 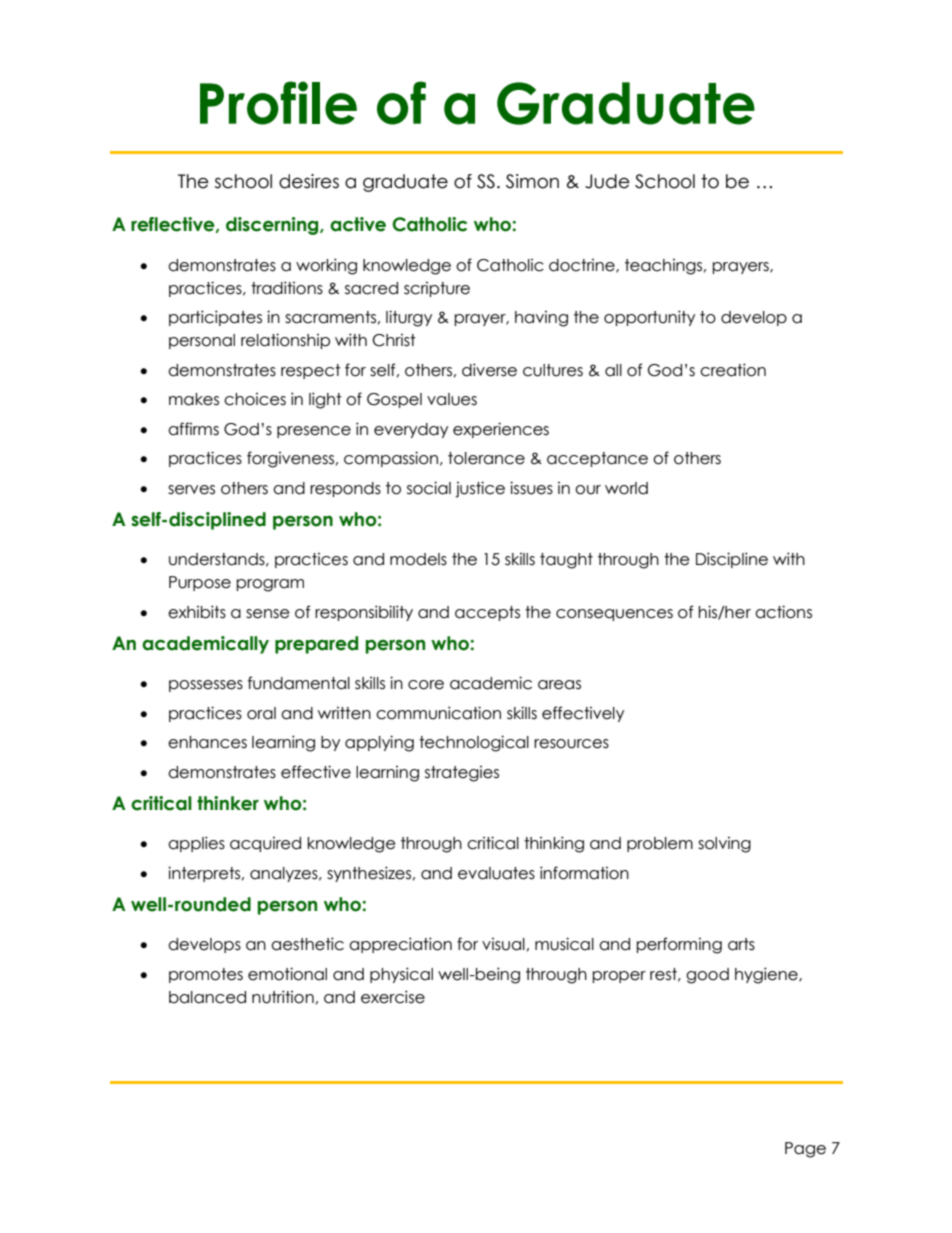 What do you see at coordinates (532, 181) in the screenshot?
I see `Simon` at bounding box center [532, 181].
